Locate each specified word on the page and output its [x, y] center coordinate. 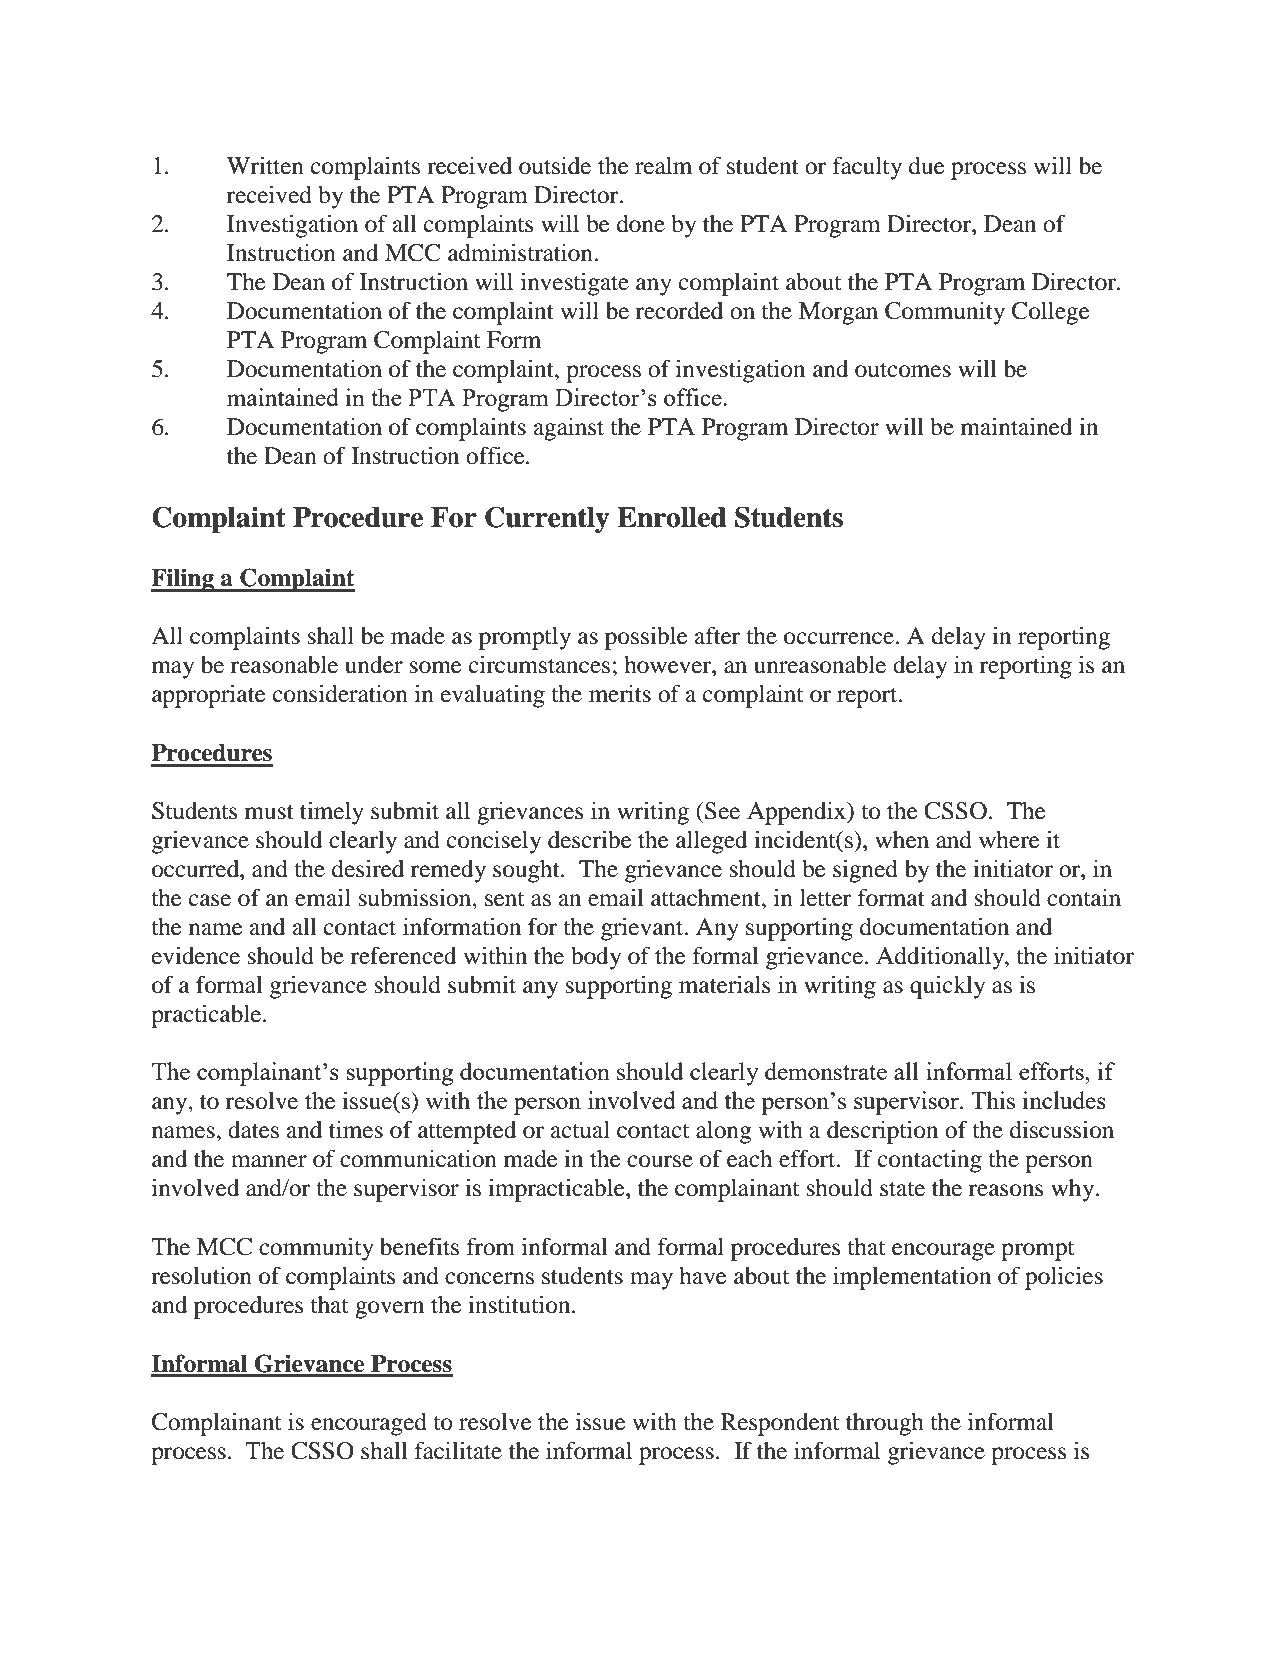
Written [265, 166]
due [927, 166]
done [641, 224]
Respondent [780, 1424]
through [885, 1424]
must [269, 812]
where [1009, 840]
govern [389, 1310]
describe [590, 840]
